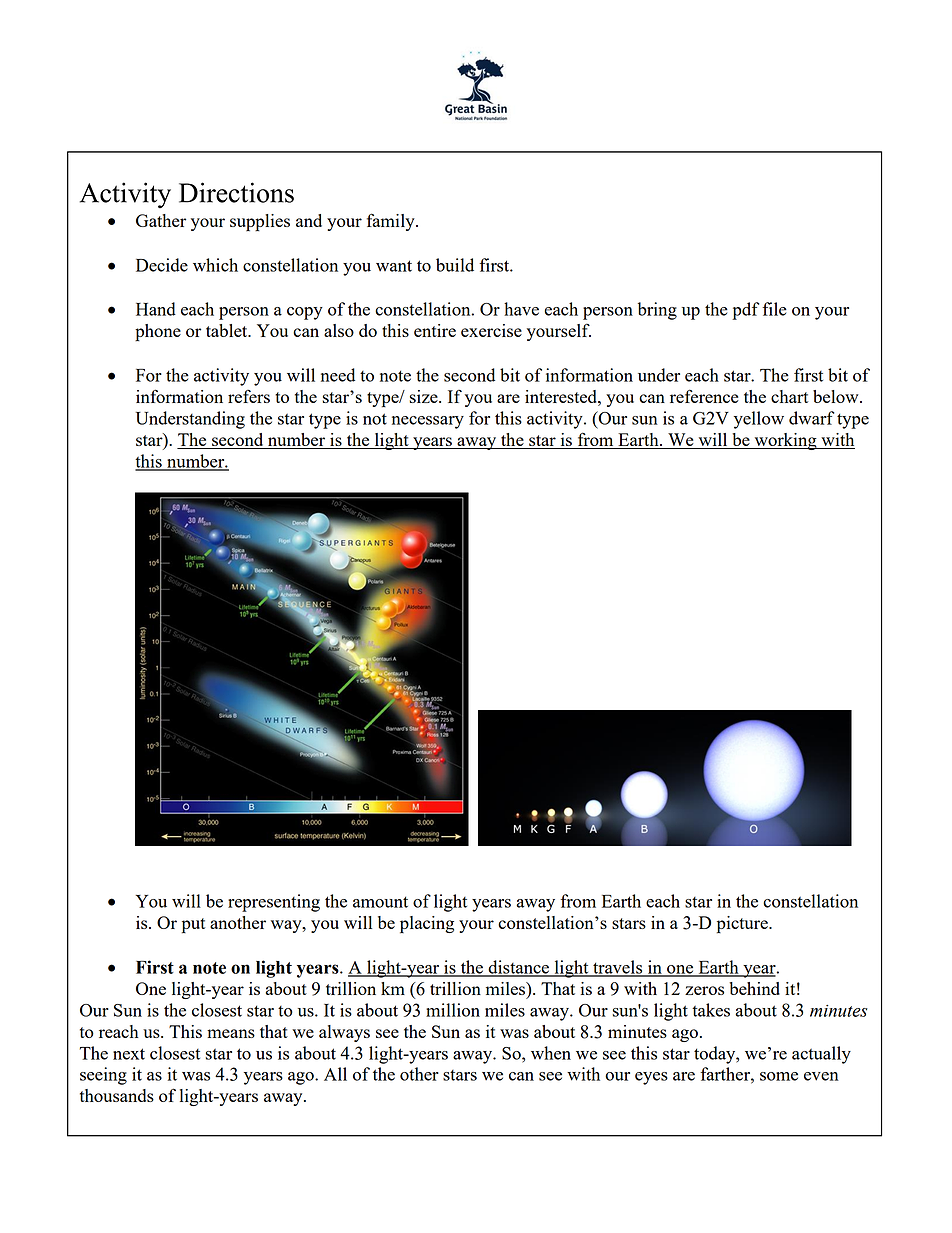 Image resolution: width=952 pixels, height=1233 pixels. Describe the element at coordinates (455, 265) in the image. I see `build` at that location.
